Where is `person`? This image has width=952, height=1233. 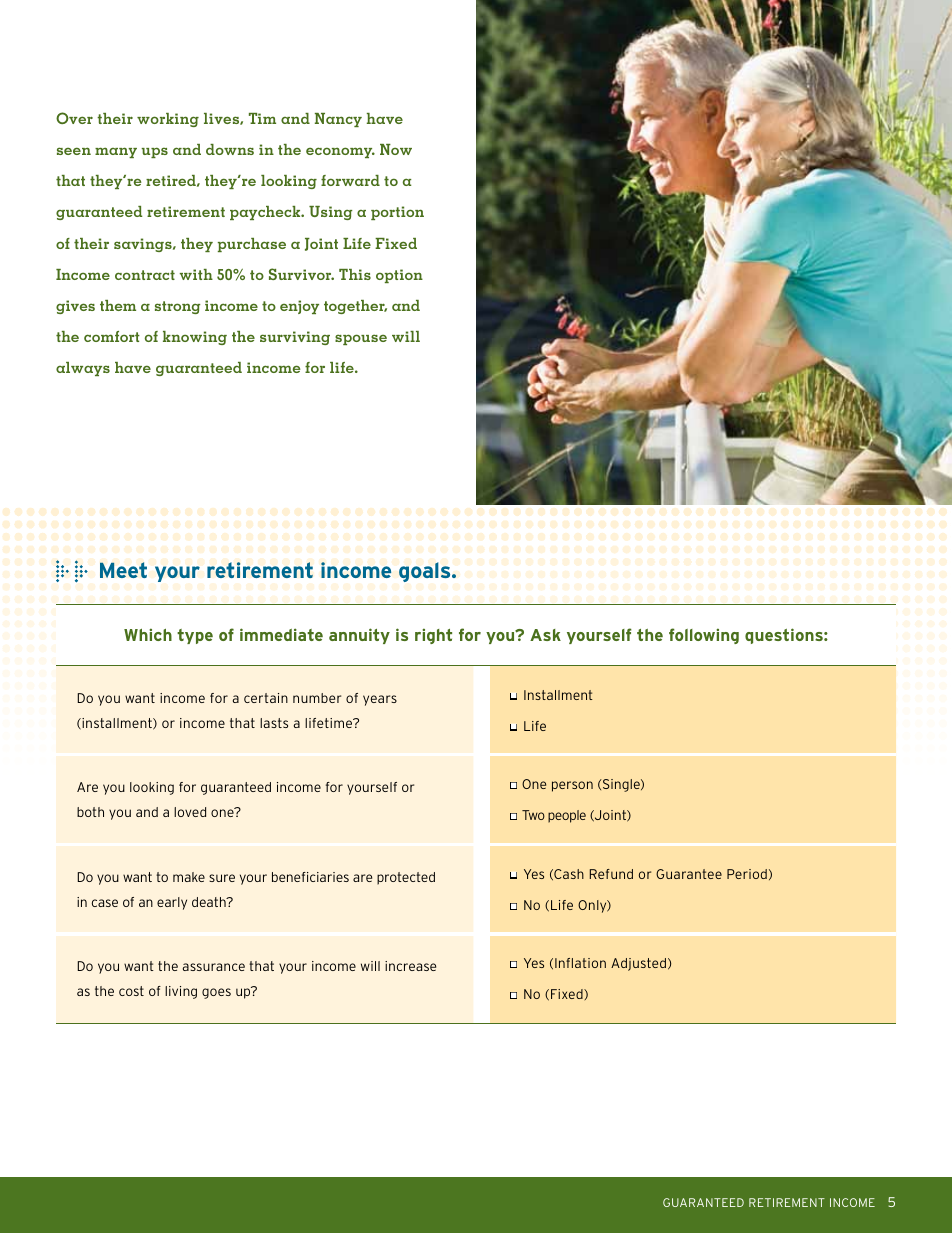
person is located at coordinates (572, 786).
